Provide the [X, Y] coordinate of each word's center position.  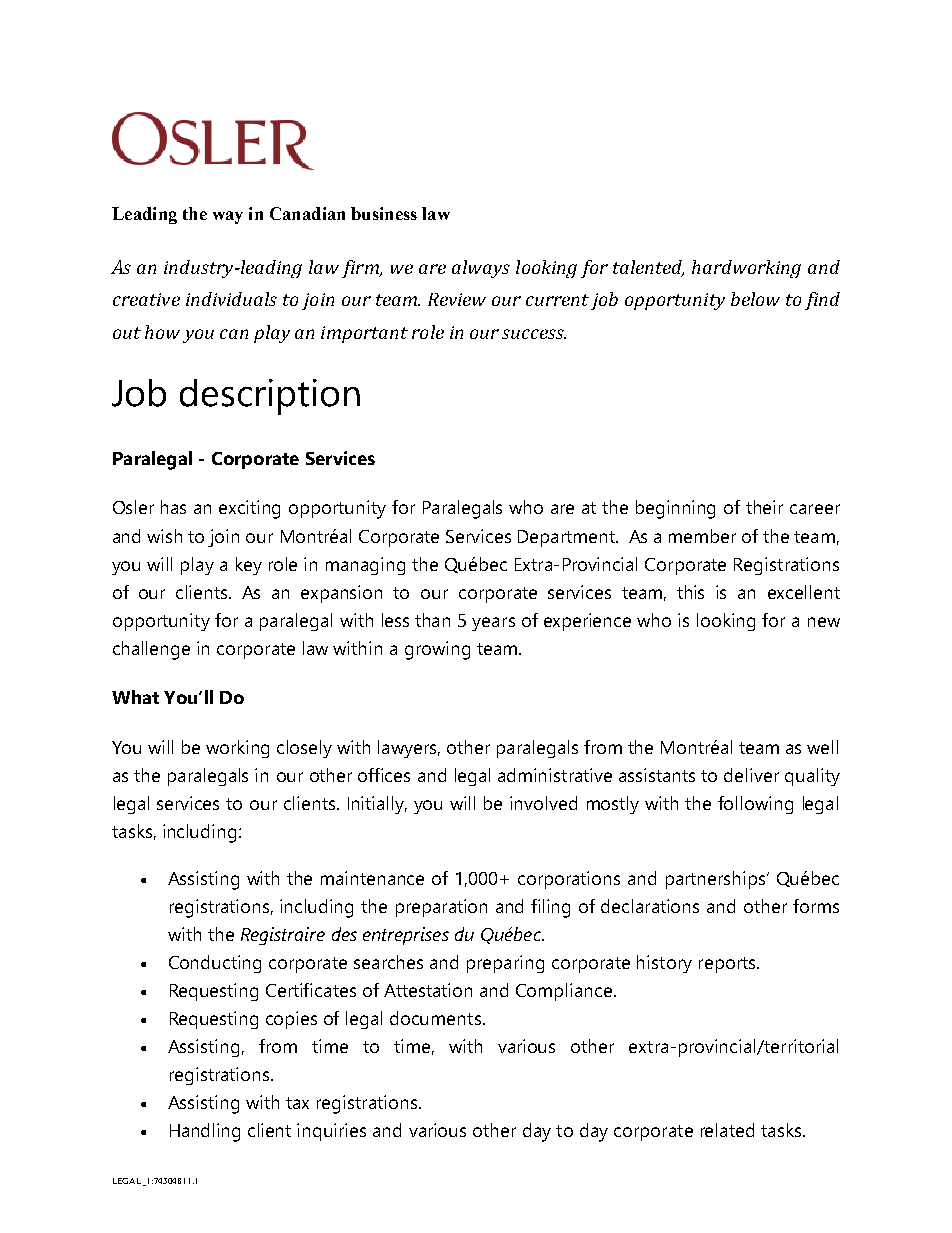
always [481, 269]
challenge [151, 650]
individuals [231, 299]
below [755, 299]
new [824, 622]
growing [437, 650]
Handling [205, 1132]
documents [435, 1018]
